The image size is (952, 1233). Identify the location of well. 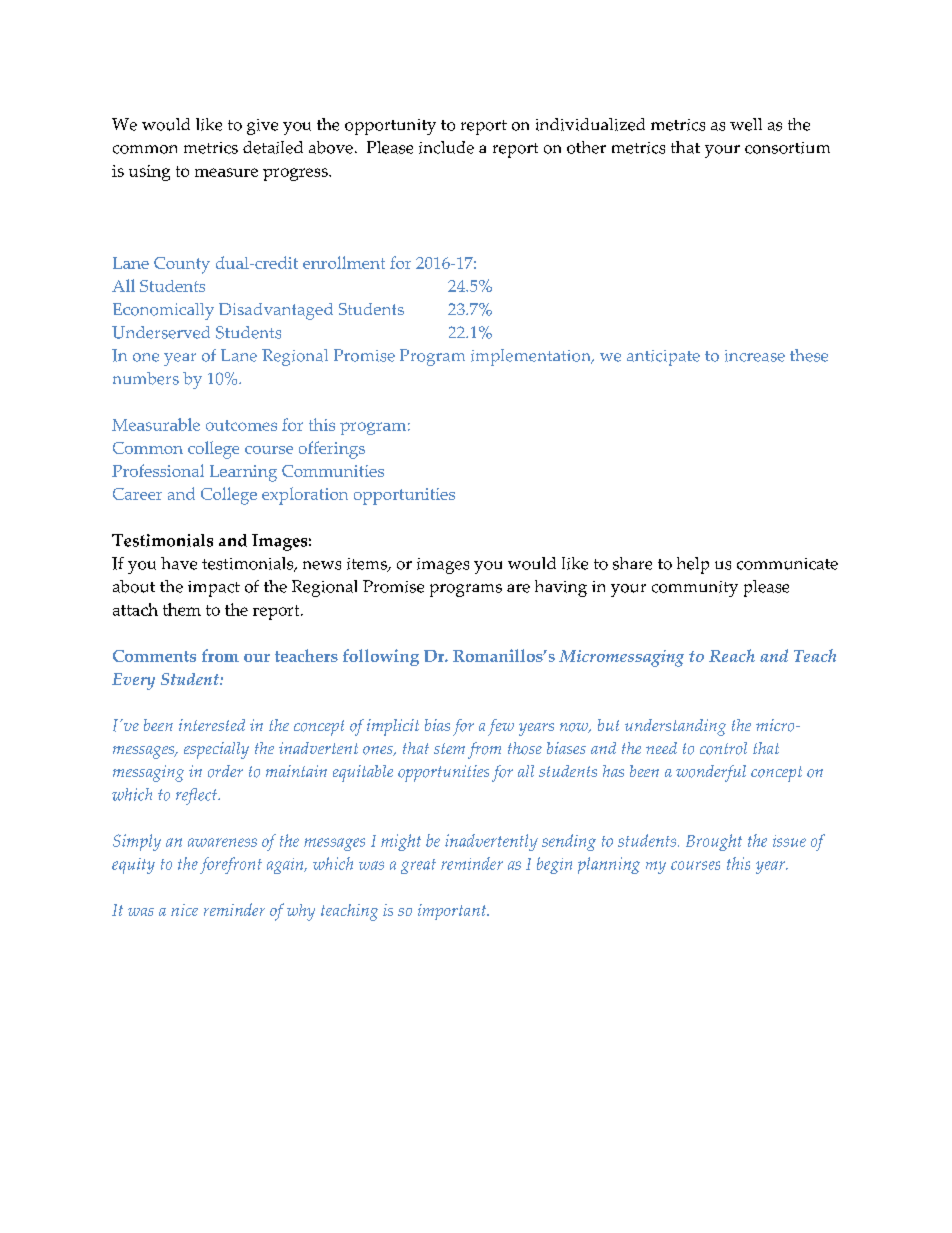
(746, 124).
